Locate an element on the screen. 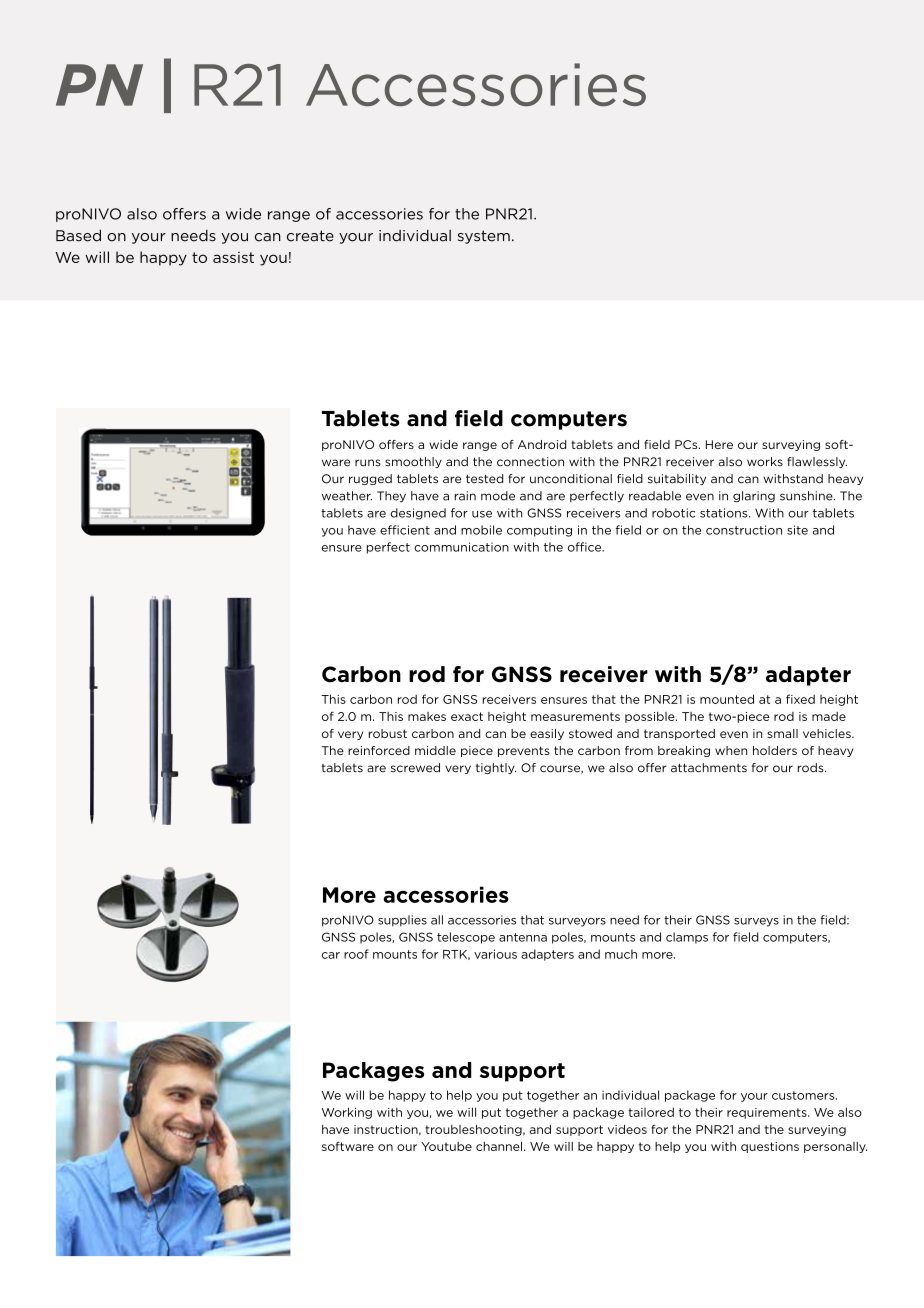  tightly is located at coordinates (496, 768).
